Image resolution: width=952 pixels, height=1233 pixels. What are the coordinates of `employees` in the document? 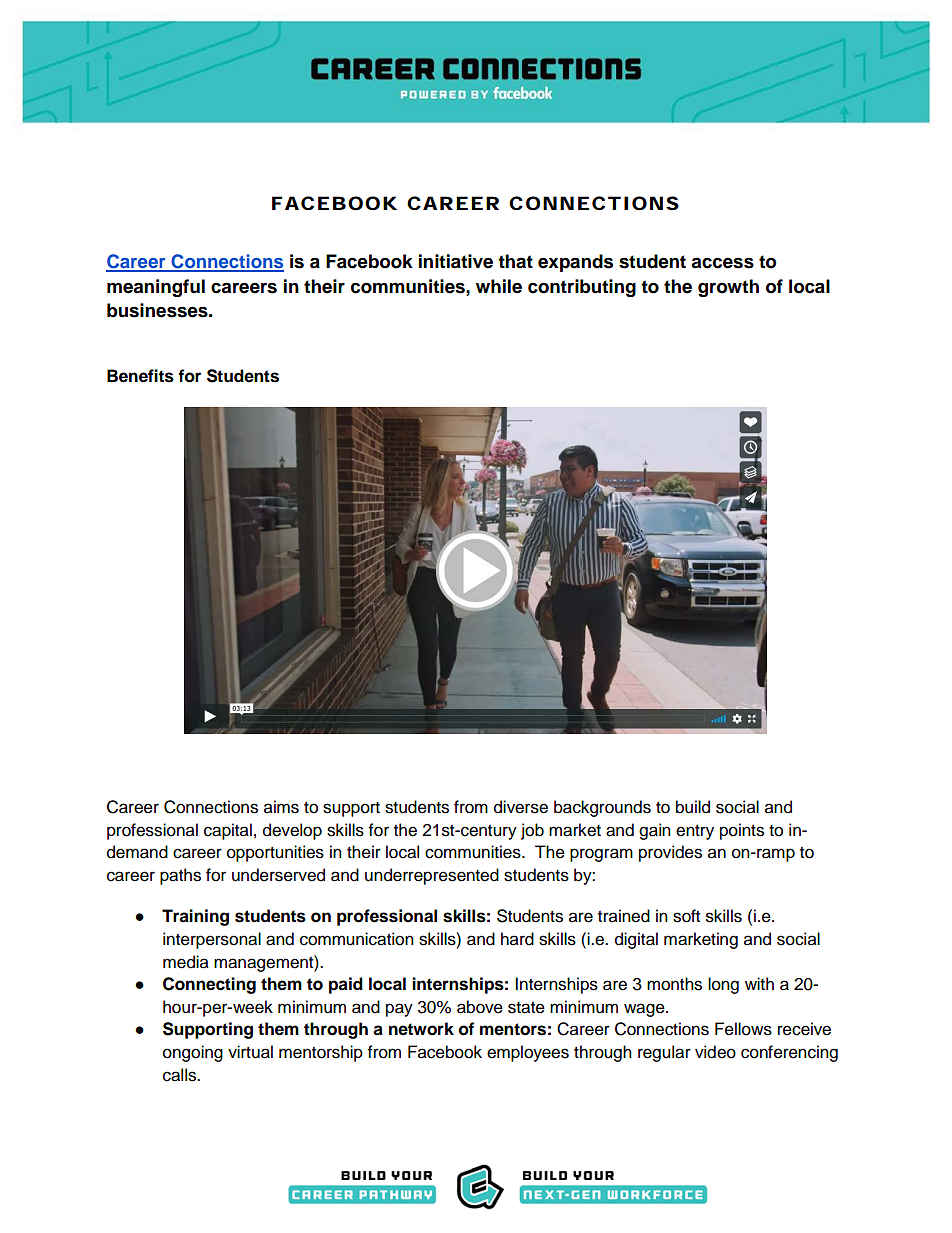 It's located at (528, 1053).
